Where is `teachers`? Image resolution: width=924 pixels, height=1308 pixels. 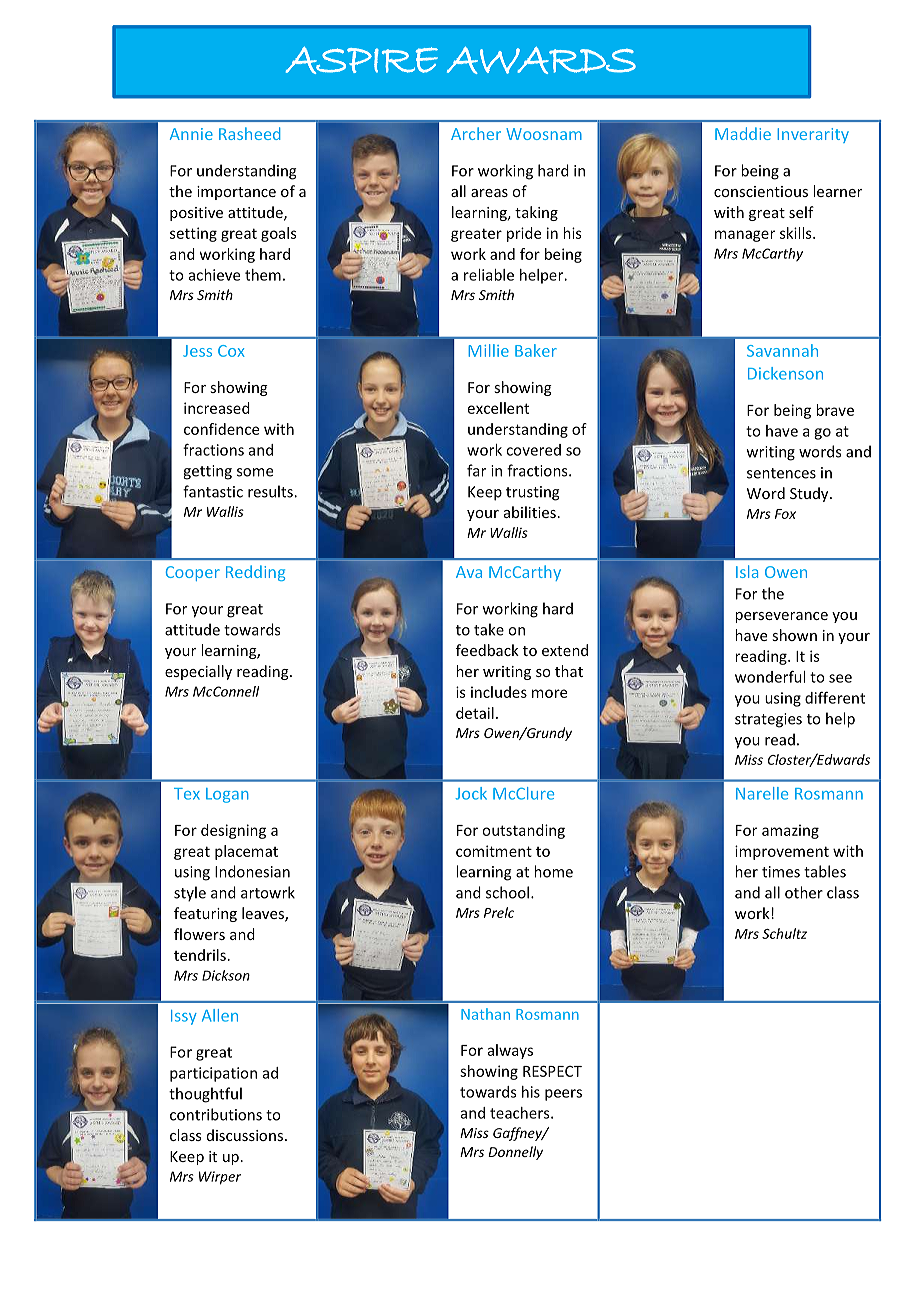 teachers is located at coordinates (521, 1113).
